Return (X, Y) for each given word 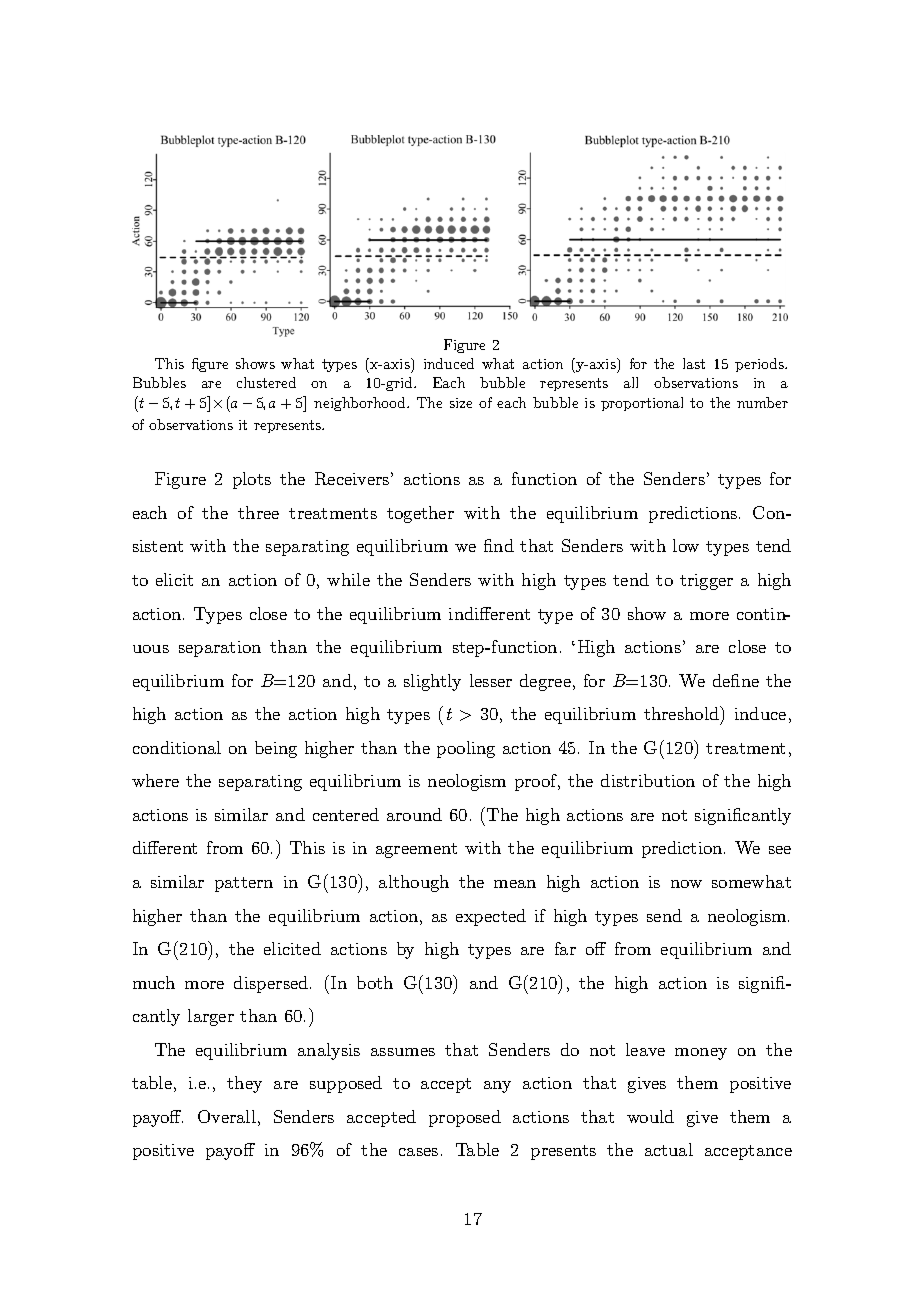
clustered (266, 382)
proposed (465, 1118)
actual (669, 1149)
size (461, 403)
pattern (244, 884)
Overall (227, 1116)
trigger (706, 582)
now (686, 884)
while (348, 579)
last (694, 363)
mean (515, 884)
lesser (491, 680)
